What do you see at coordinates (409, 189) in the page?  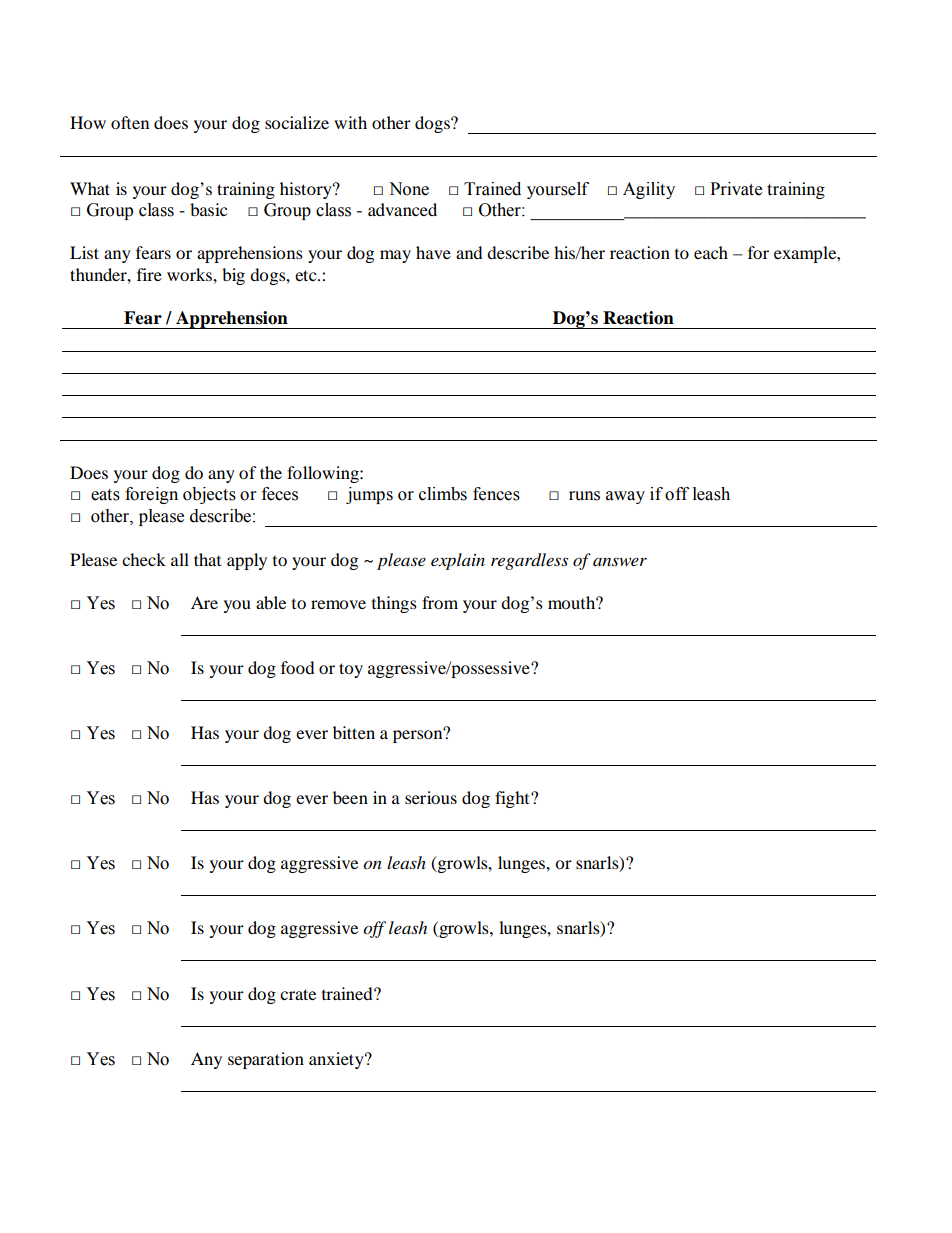 I see `None` at bounding box center [409, 189].
